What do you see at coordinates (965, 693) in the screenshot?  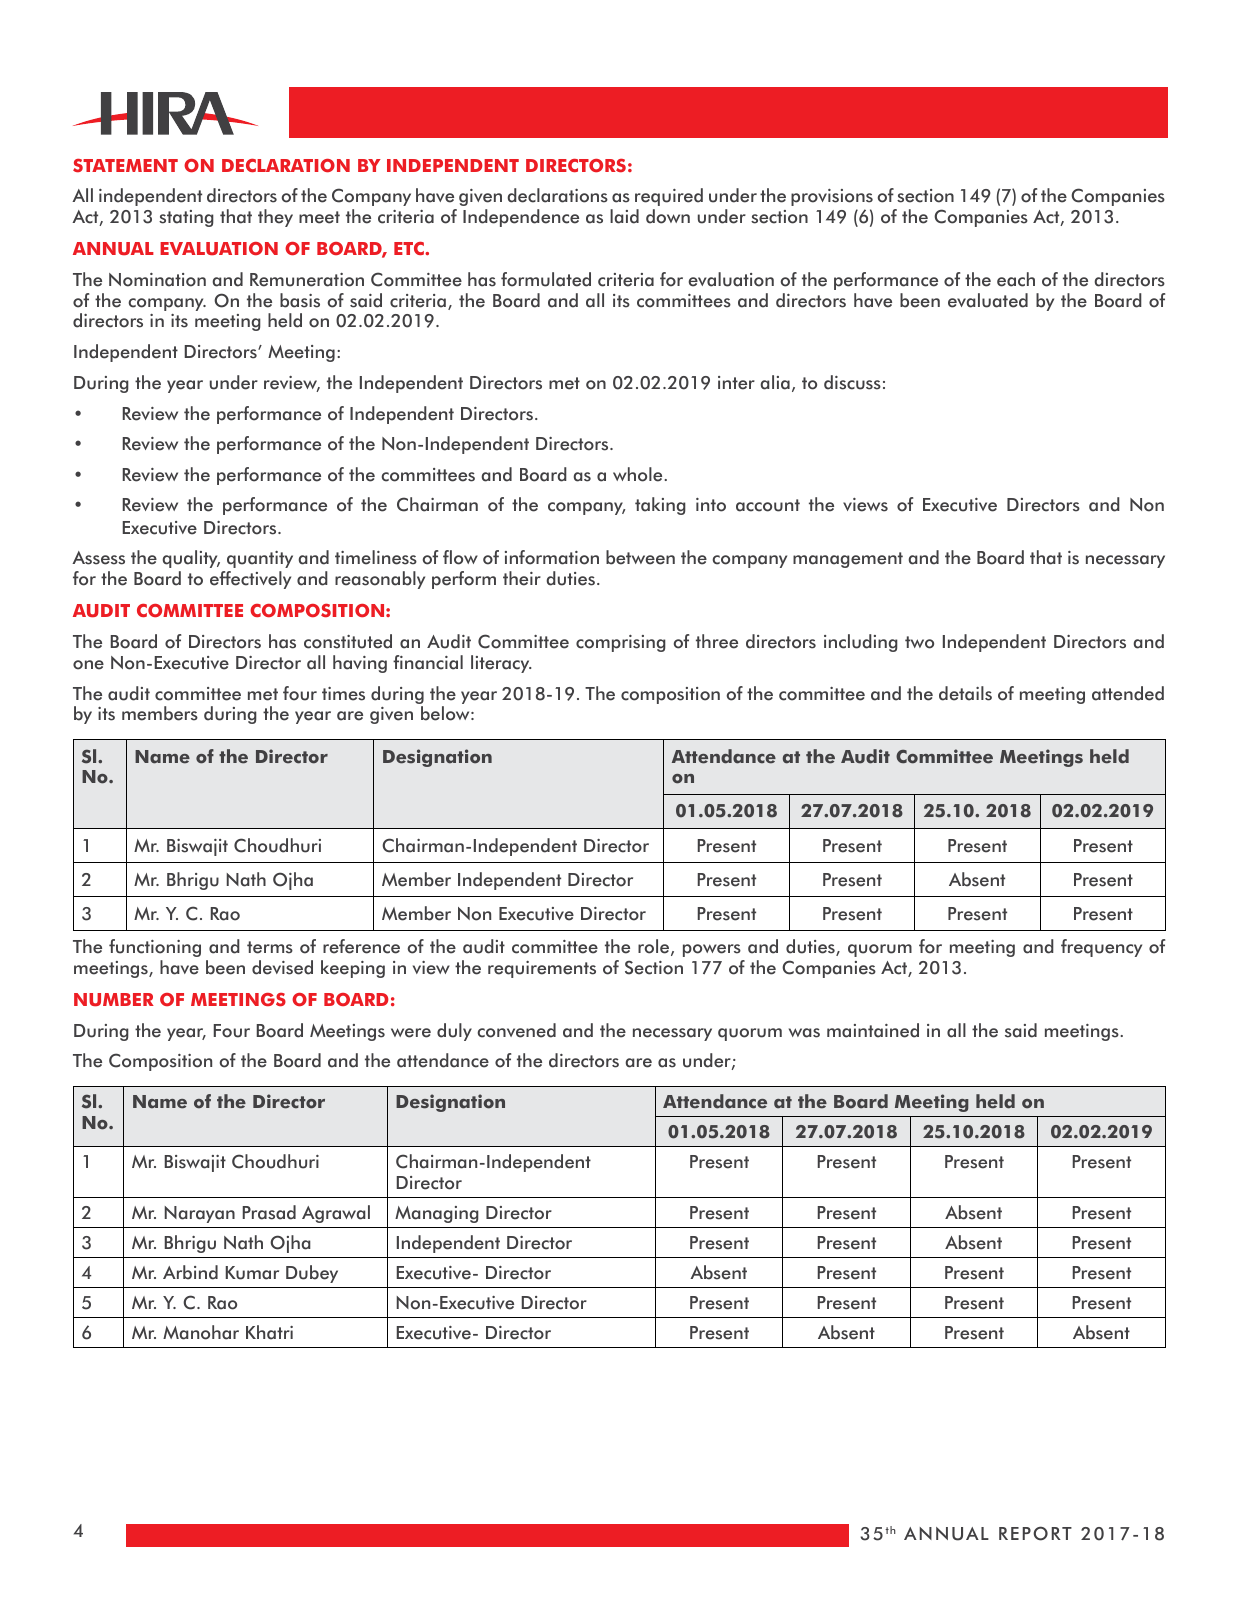 I see `details` at bounding box center [965, 693].
